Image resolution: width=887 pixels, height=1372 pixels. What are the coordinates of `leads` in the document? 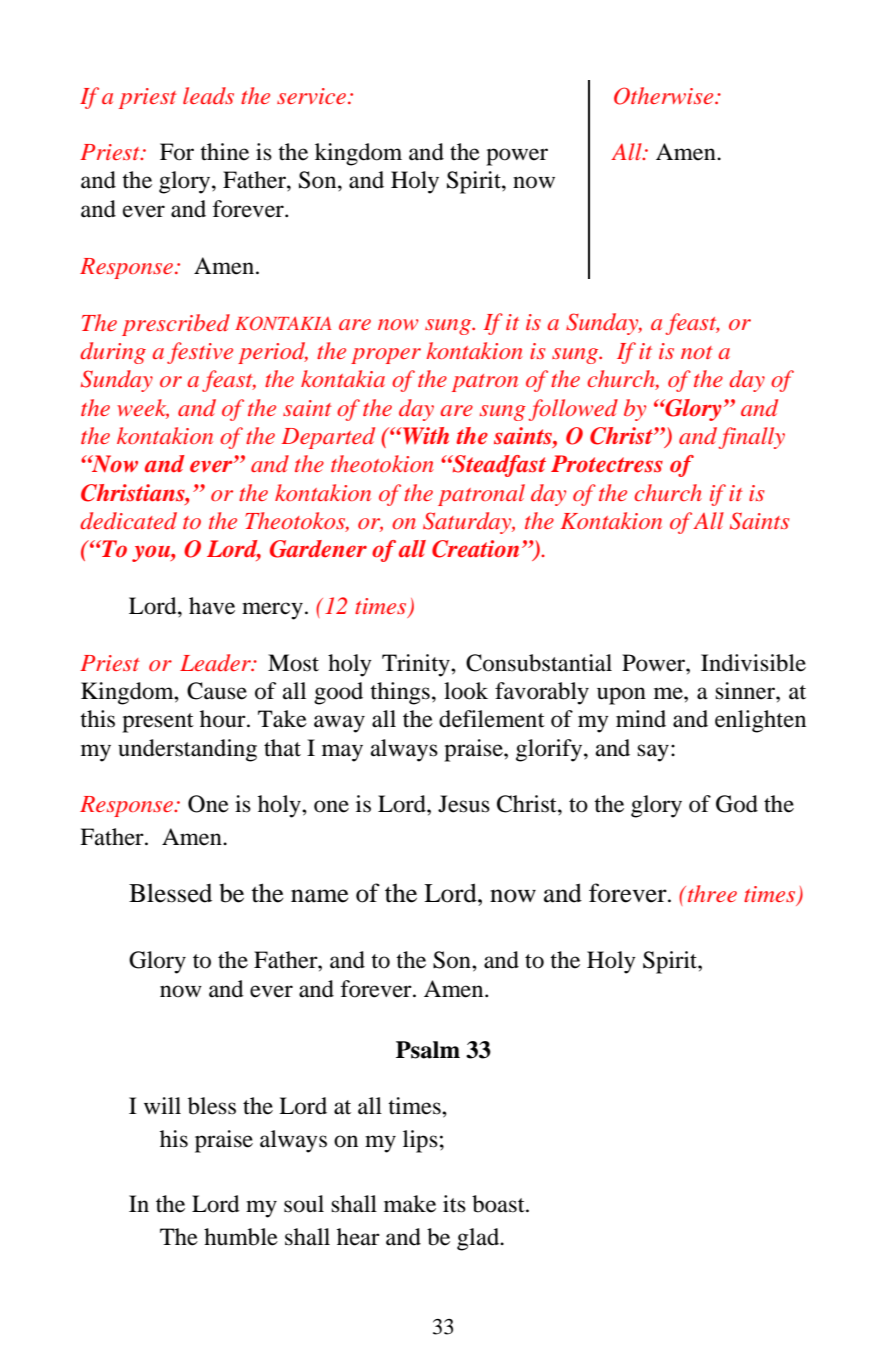 It's located at (208, 96).
